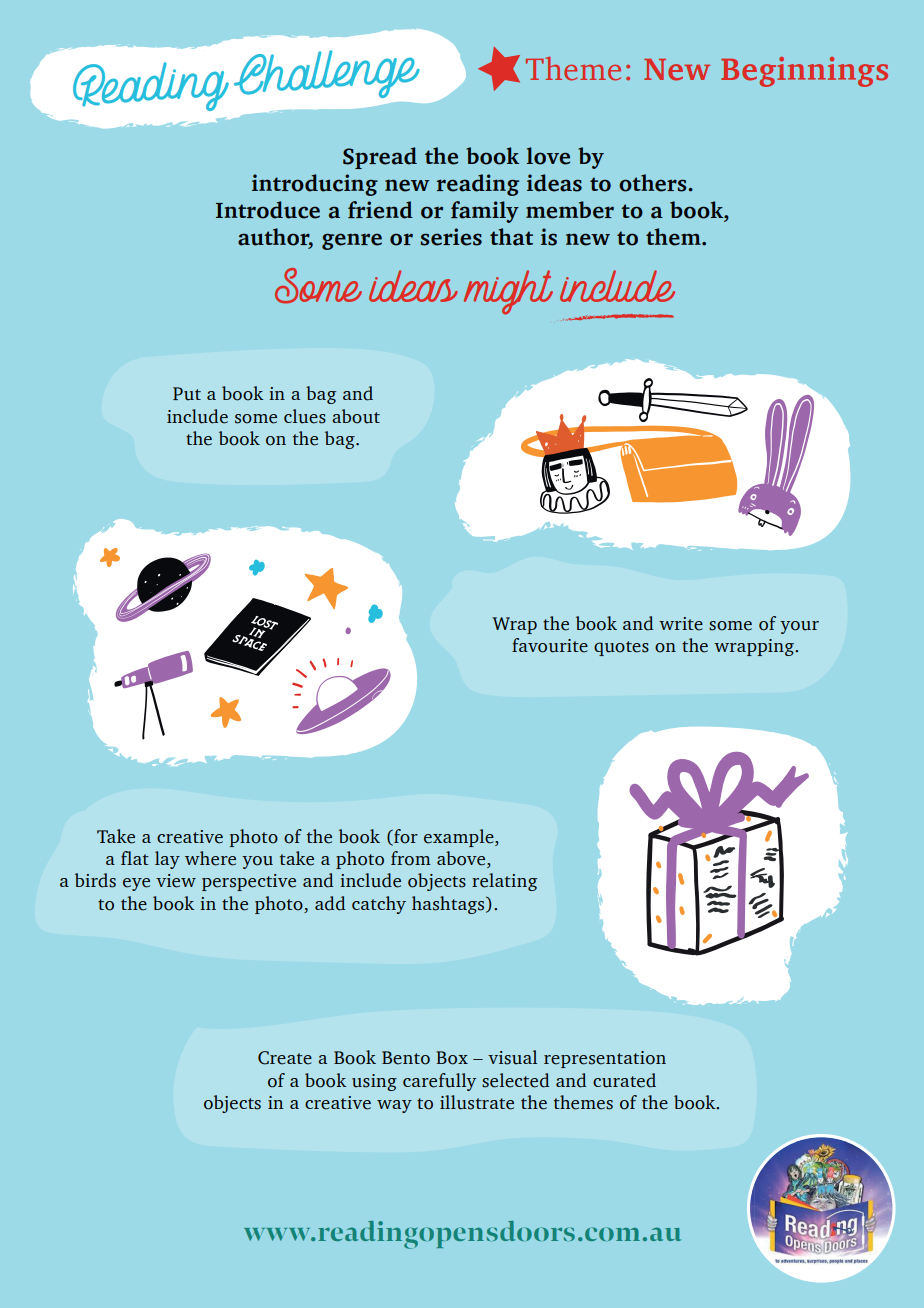 Image resolution: width=924 pixels, height=1308 pixels. I want to click on example, so click(460, 838).
